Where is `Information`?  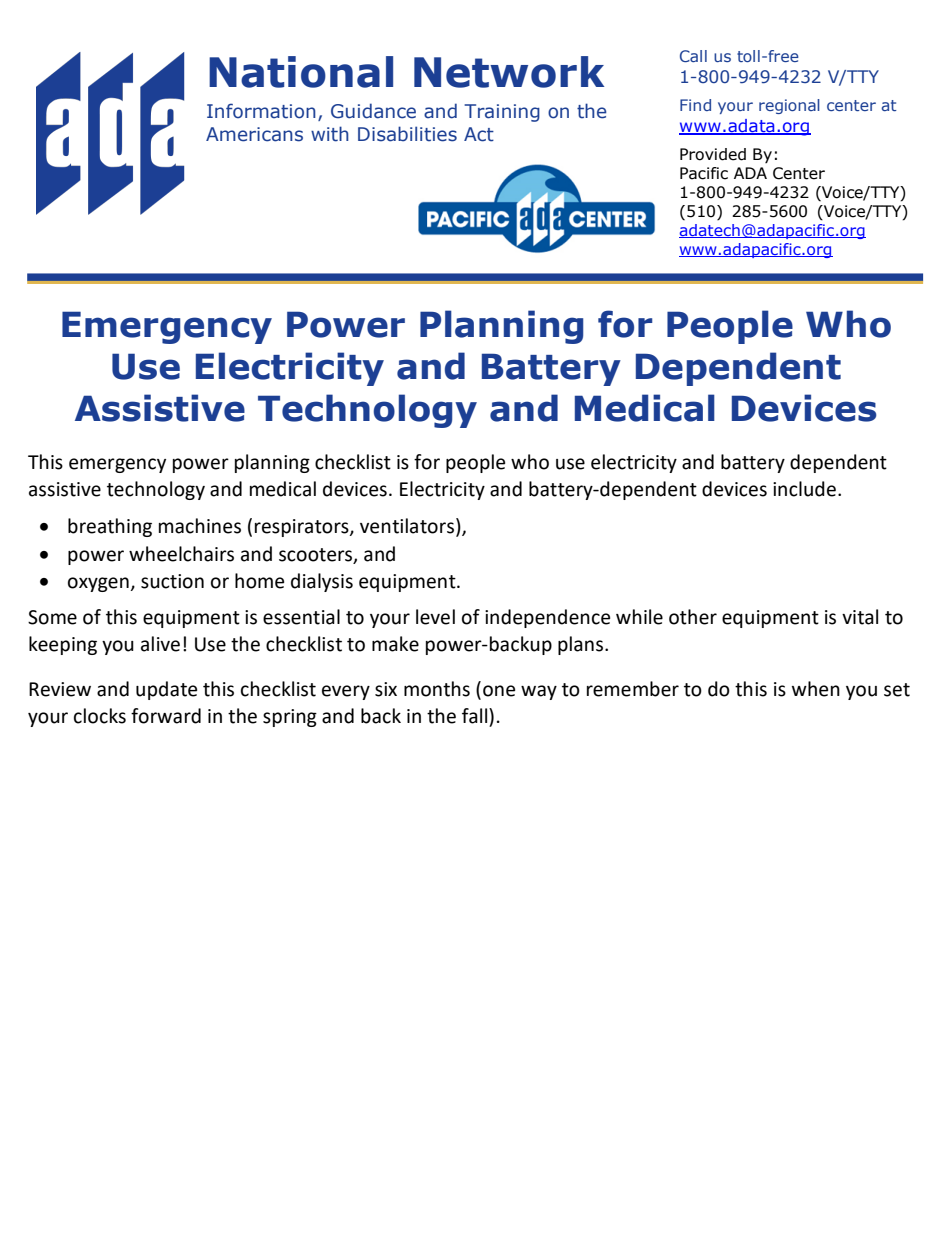
Information is located at coordinates (261, 111).
